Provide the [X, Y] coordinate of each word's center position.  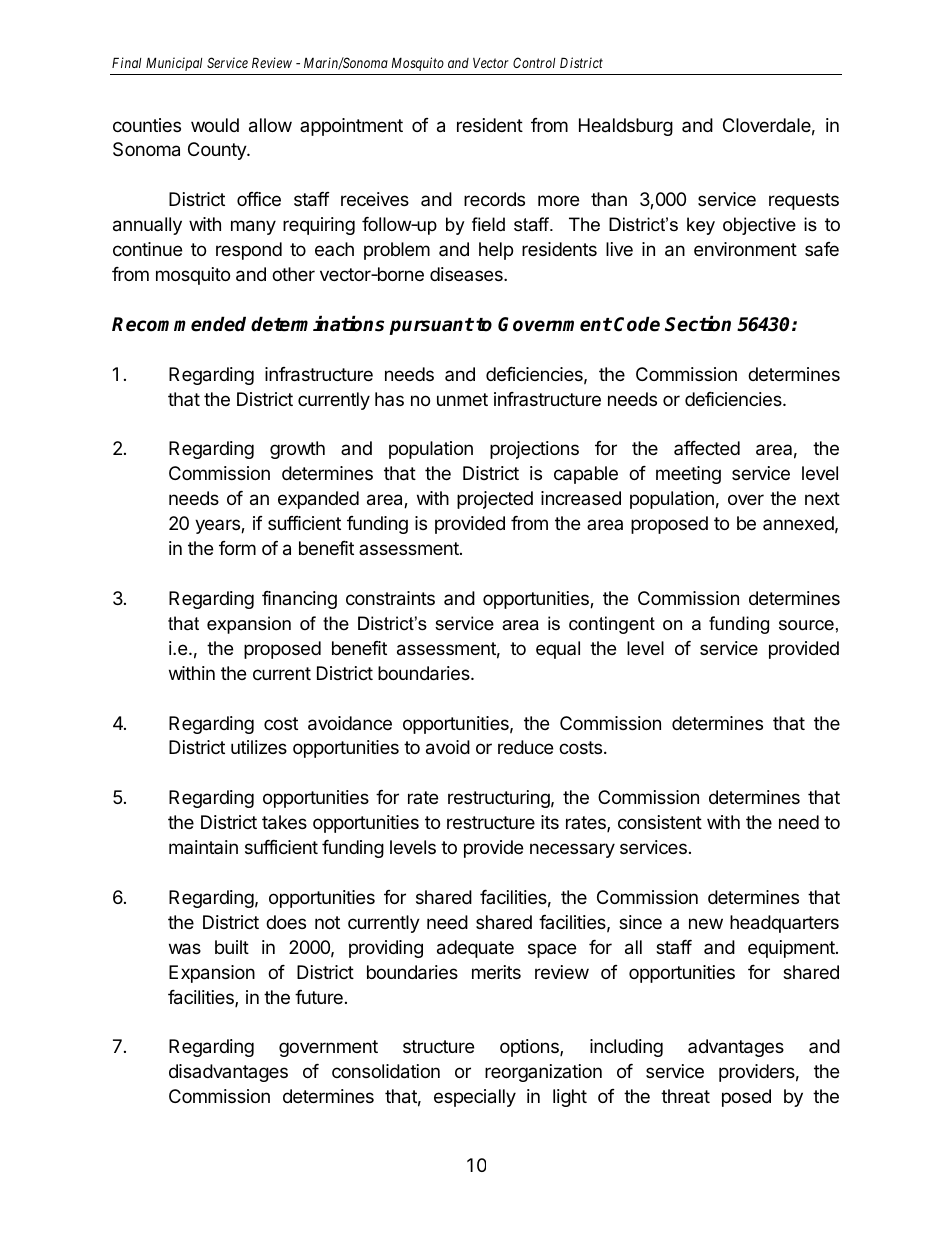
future [319, 997]
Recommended [179, 324]
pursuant [431, 326]
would [215, 125]
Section [698, 324]
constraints [390, 598]
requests [804, 201]
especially [475, 1098]
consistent [660, 822]
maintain [203, 847]
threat [685, 1096]
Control [534, 62]
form [237, 548]
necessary [572, 850]
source [806, 625]
